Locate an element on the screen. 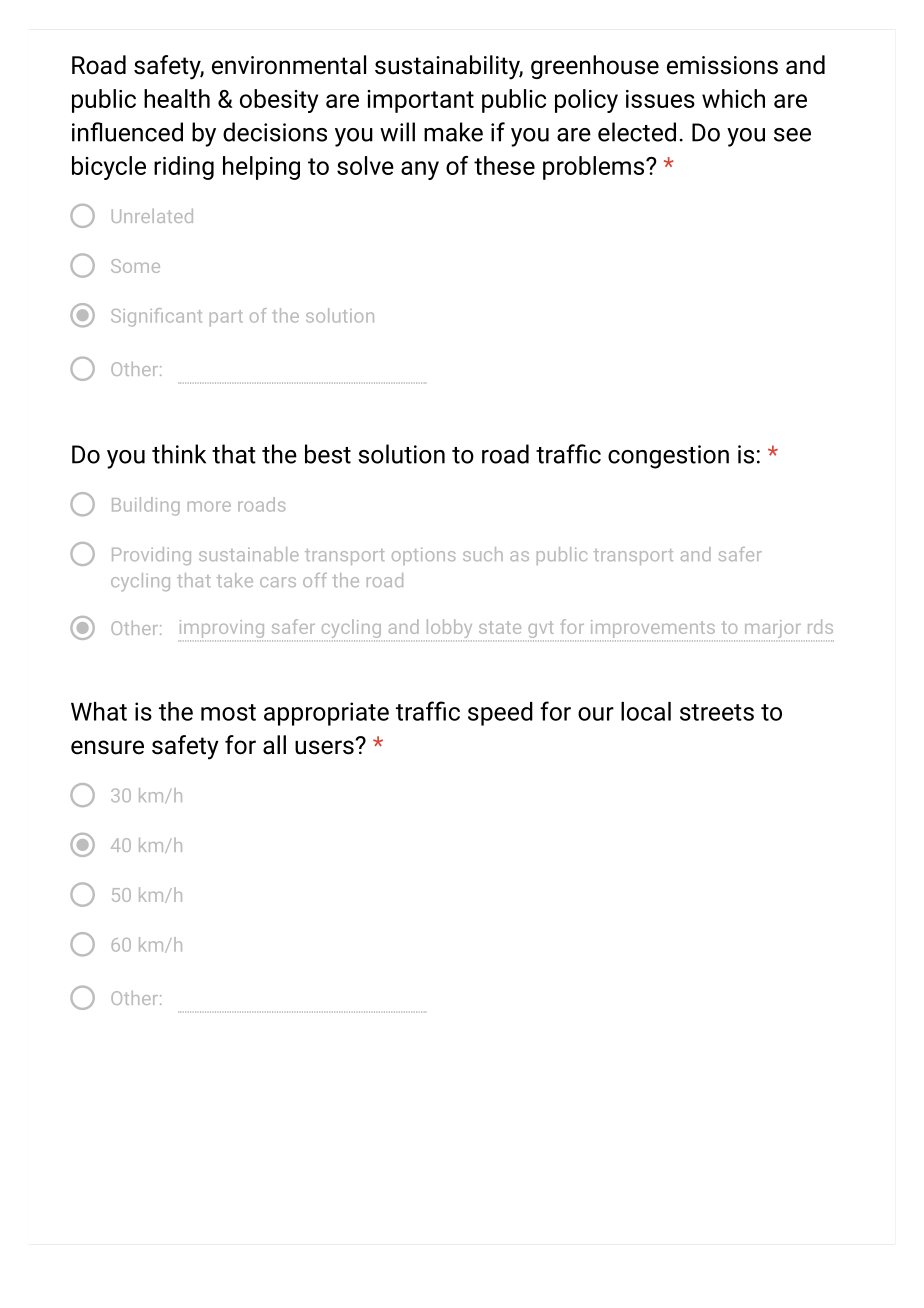  congestion is located at coordinates (668, 457).
